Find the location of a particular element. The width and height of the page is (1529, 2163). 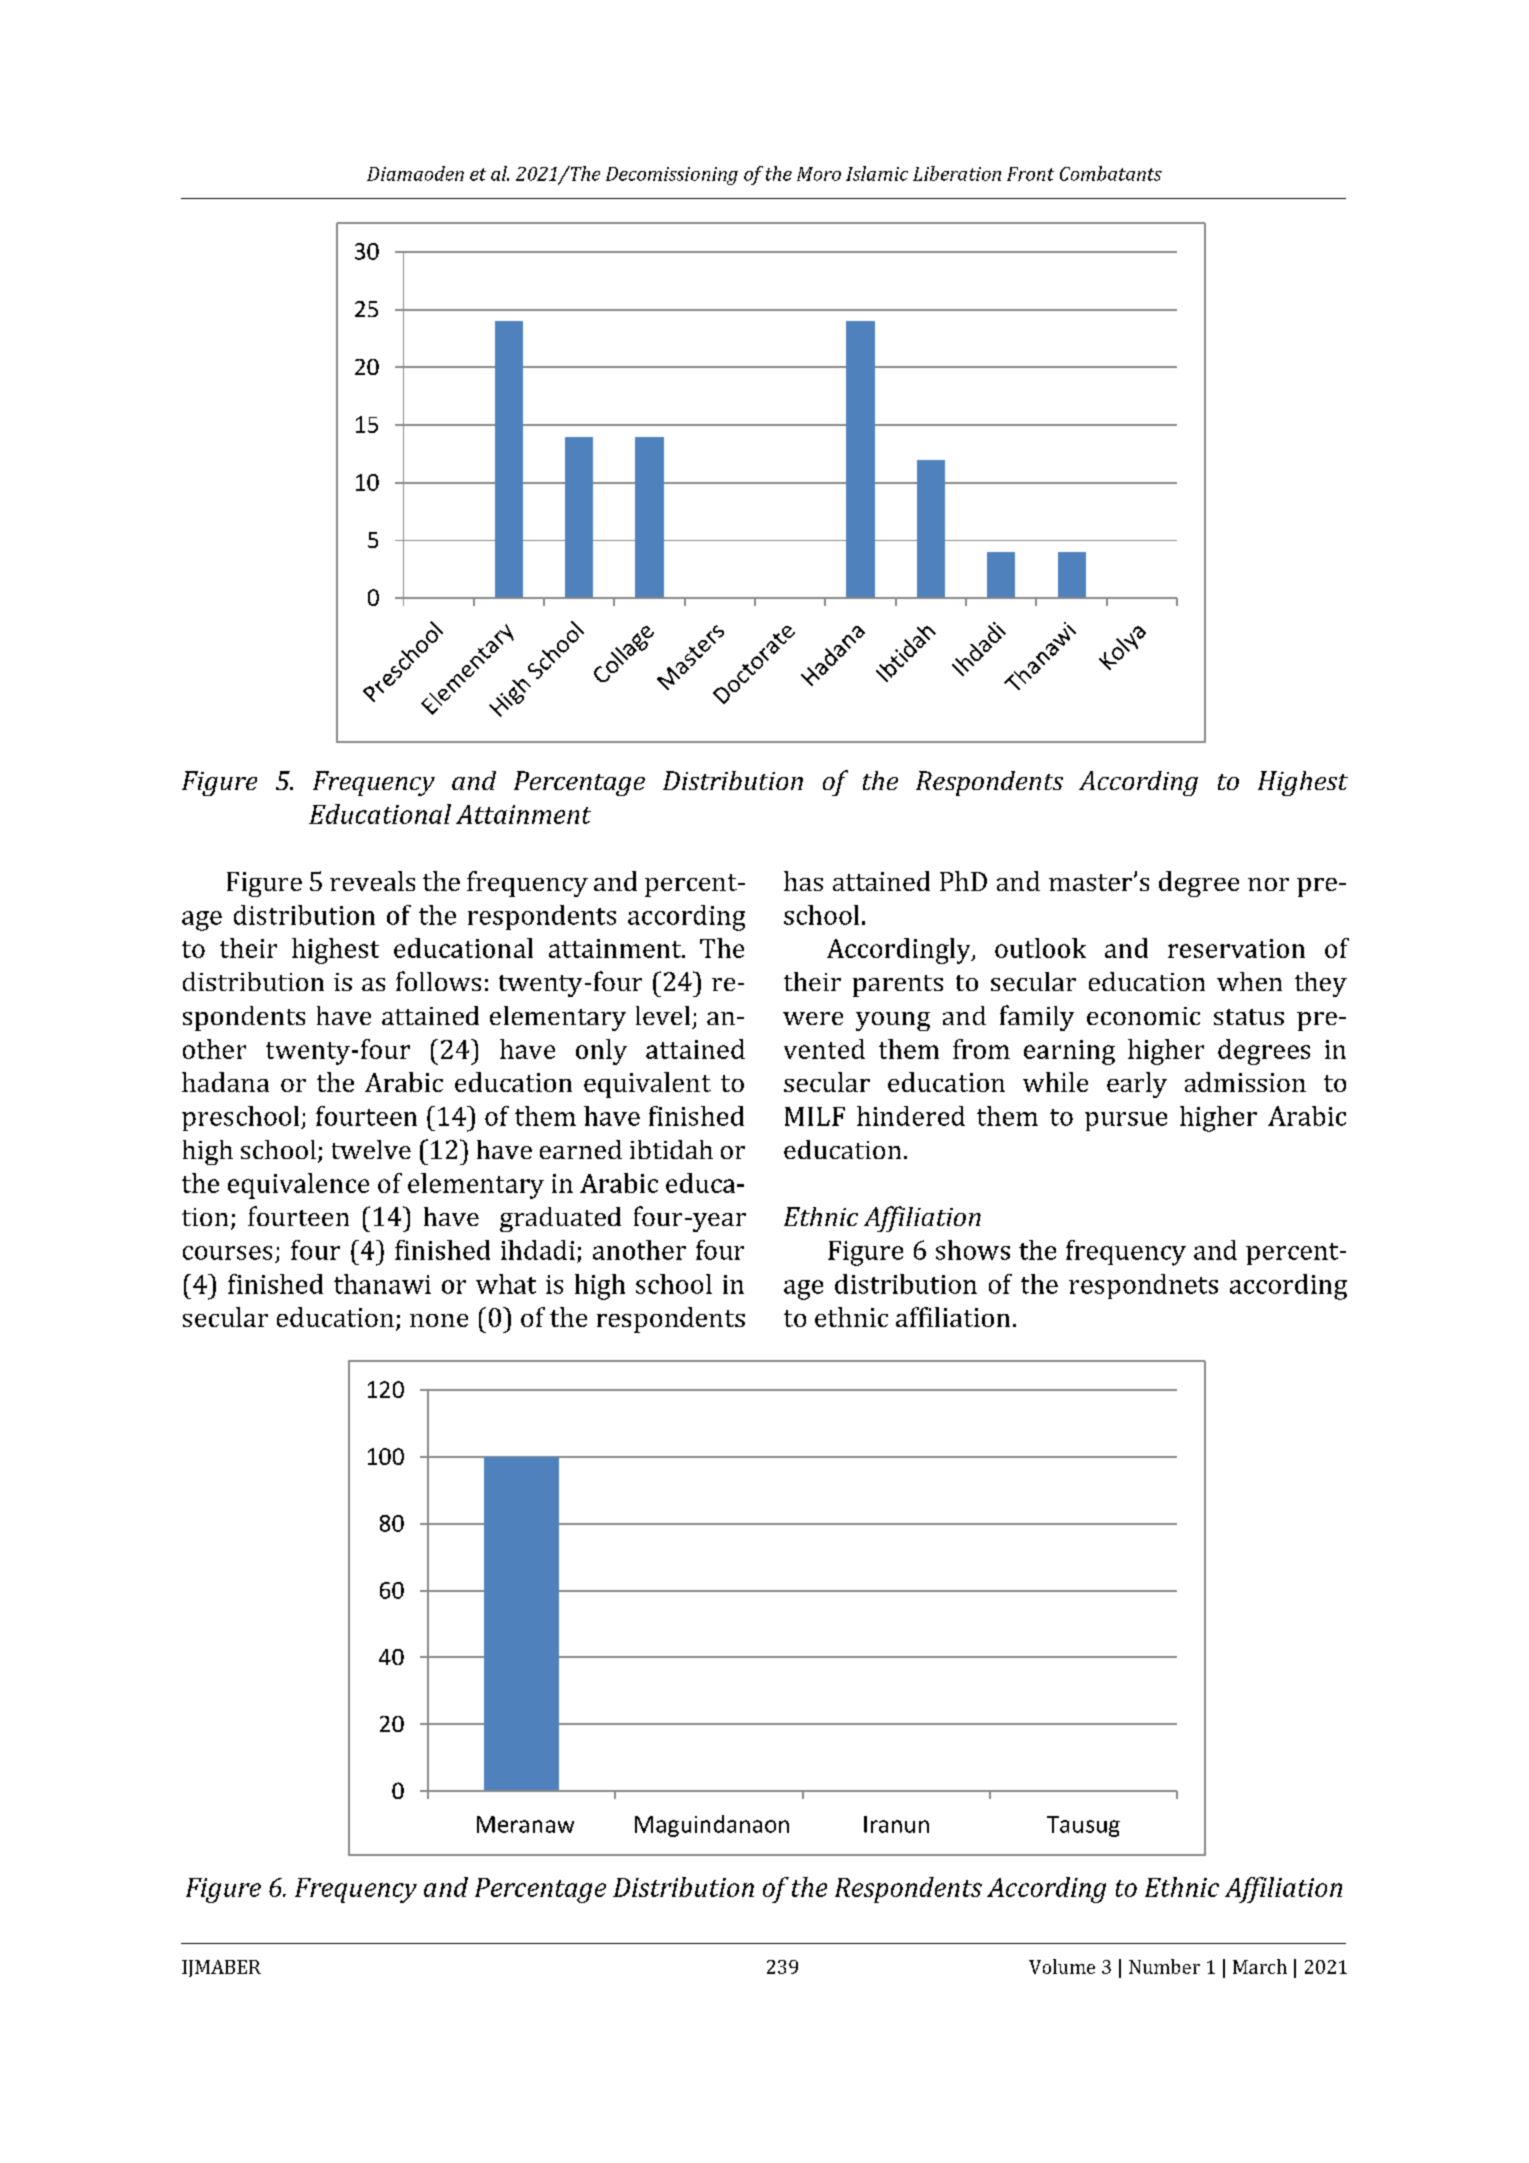

has is located at coordinates (803, 881).
